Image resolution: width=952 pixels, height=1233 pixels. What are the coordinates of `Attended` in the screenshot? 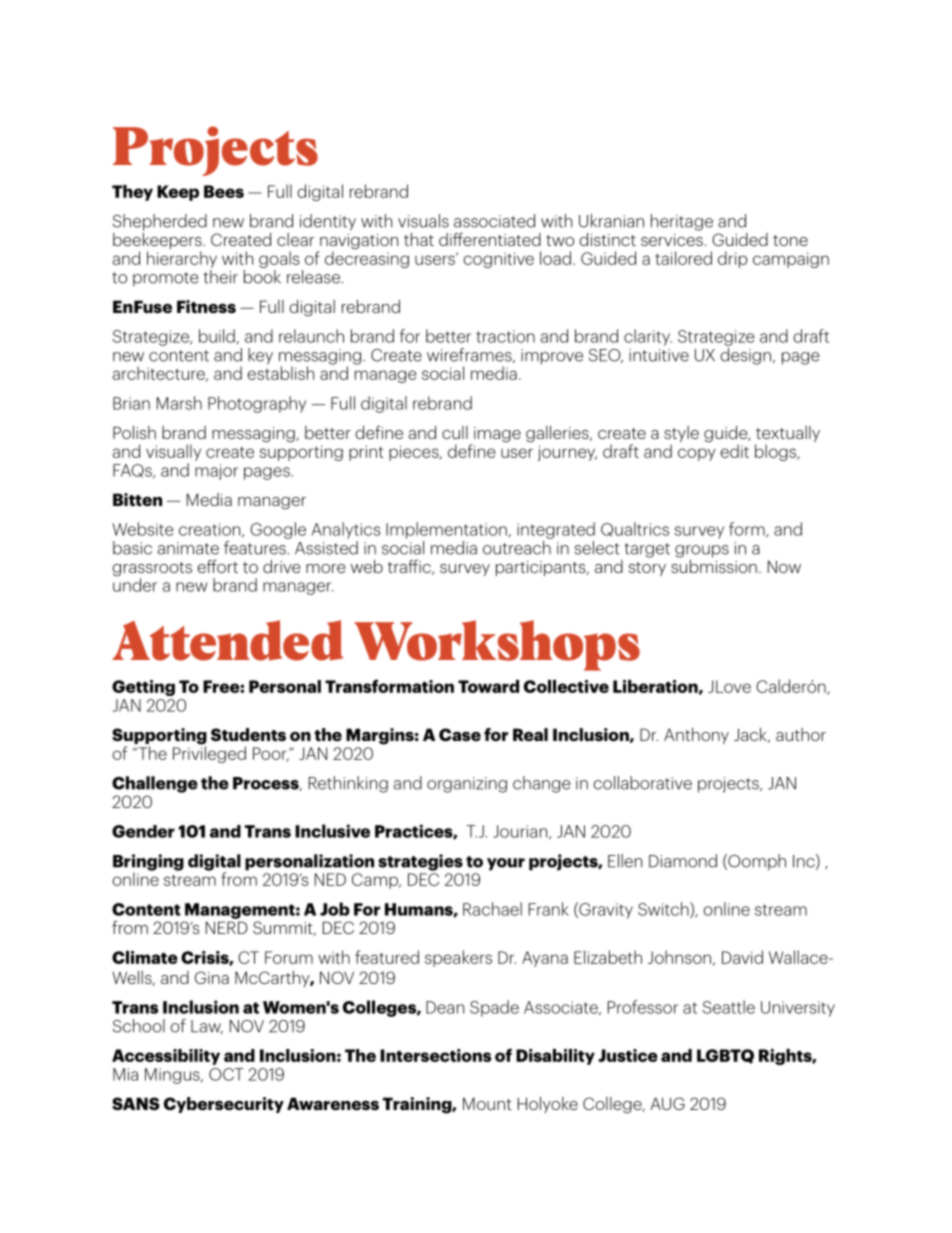 It's located at (227, 640).
